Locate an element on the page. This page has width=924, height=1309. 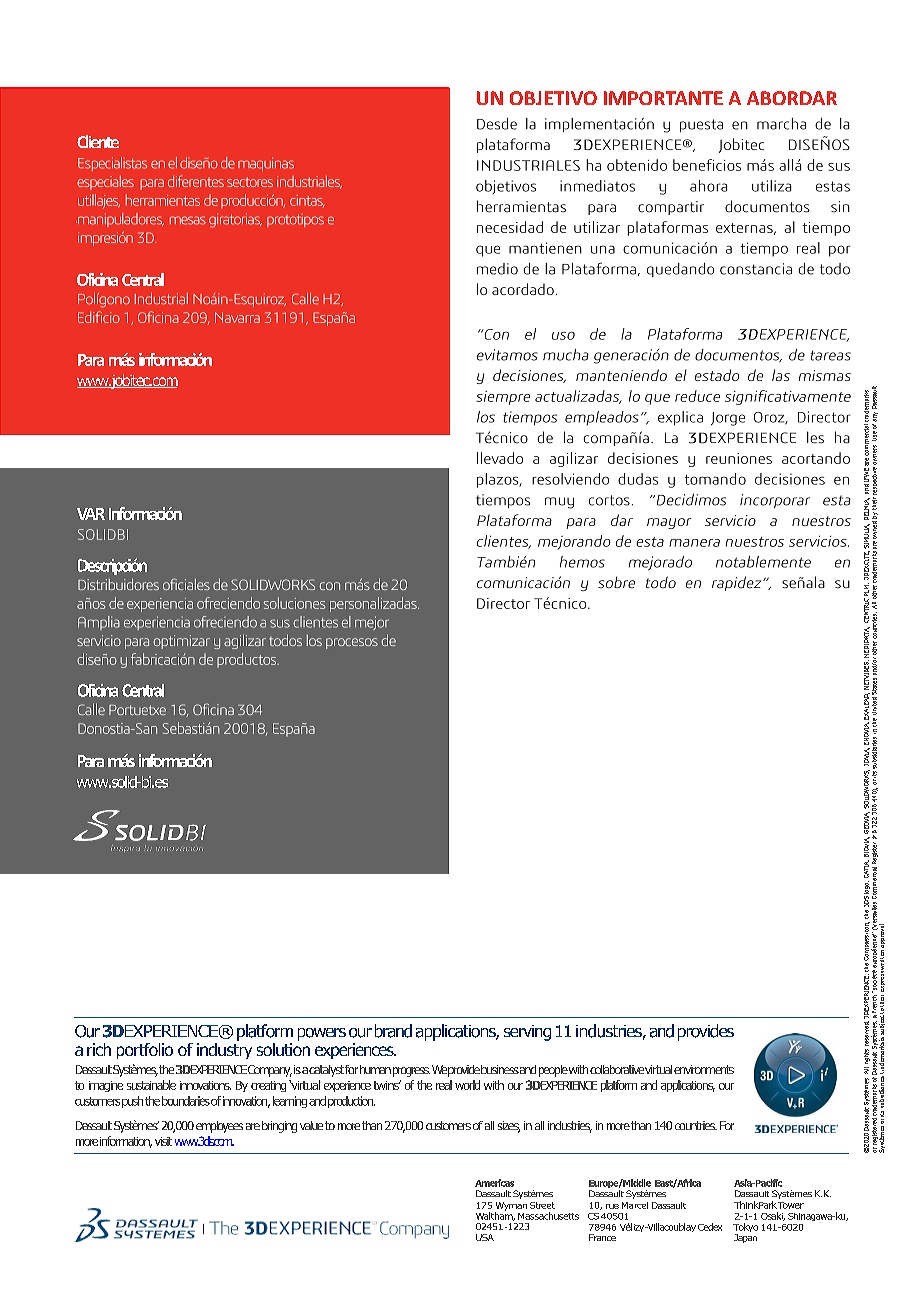
employees is located at coordinates (219, 1127).
